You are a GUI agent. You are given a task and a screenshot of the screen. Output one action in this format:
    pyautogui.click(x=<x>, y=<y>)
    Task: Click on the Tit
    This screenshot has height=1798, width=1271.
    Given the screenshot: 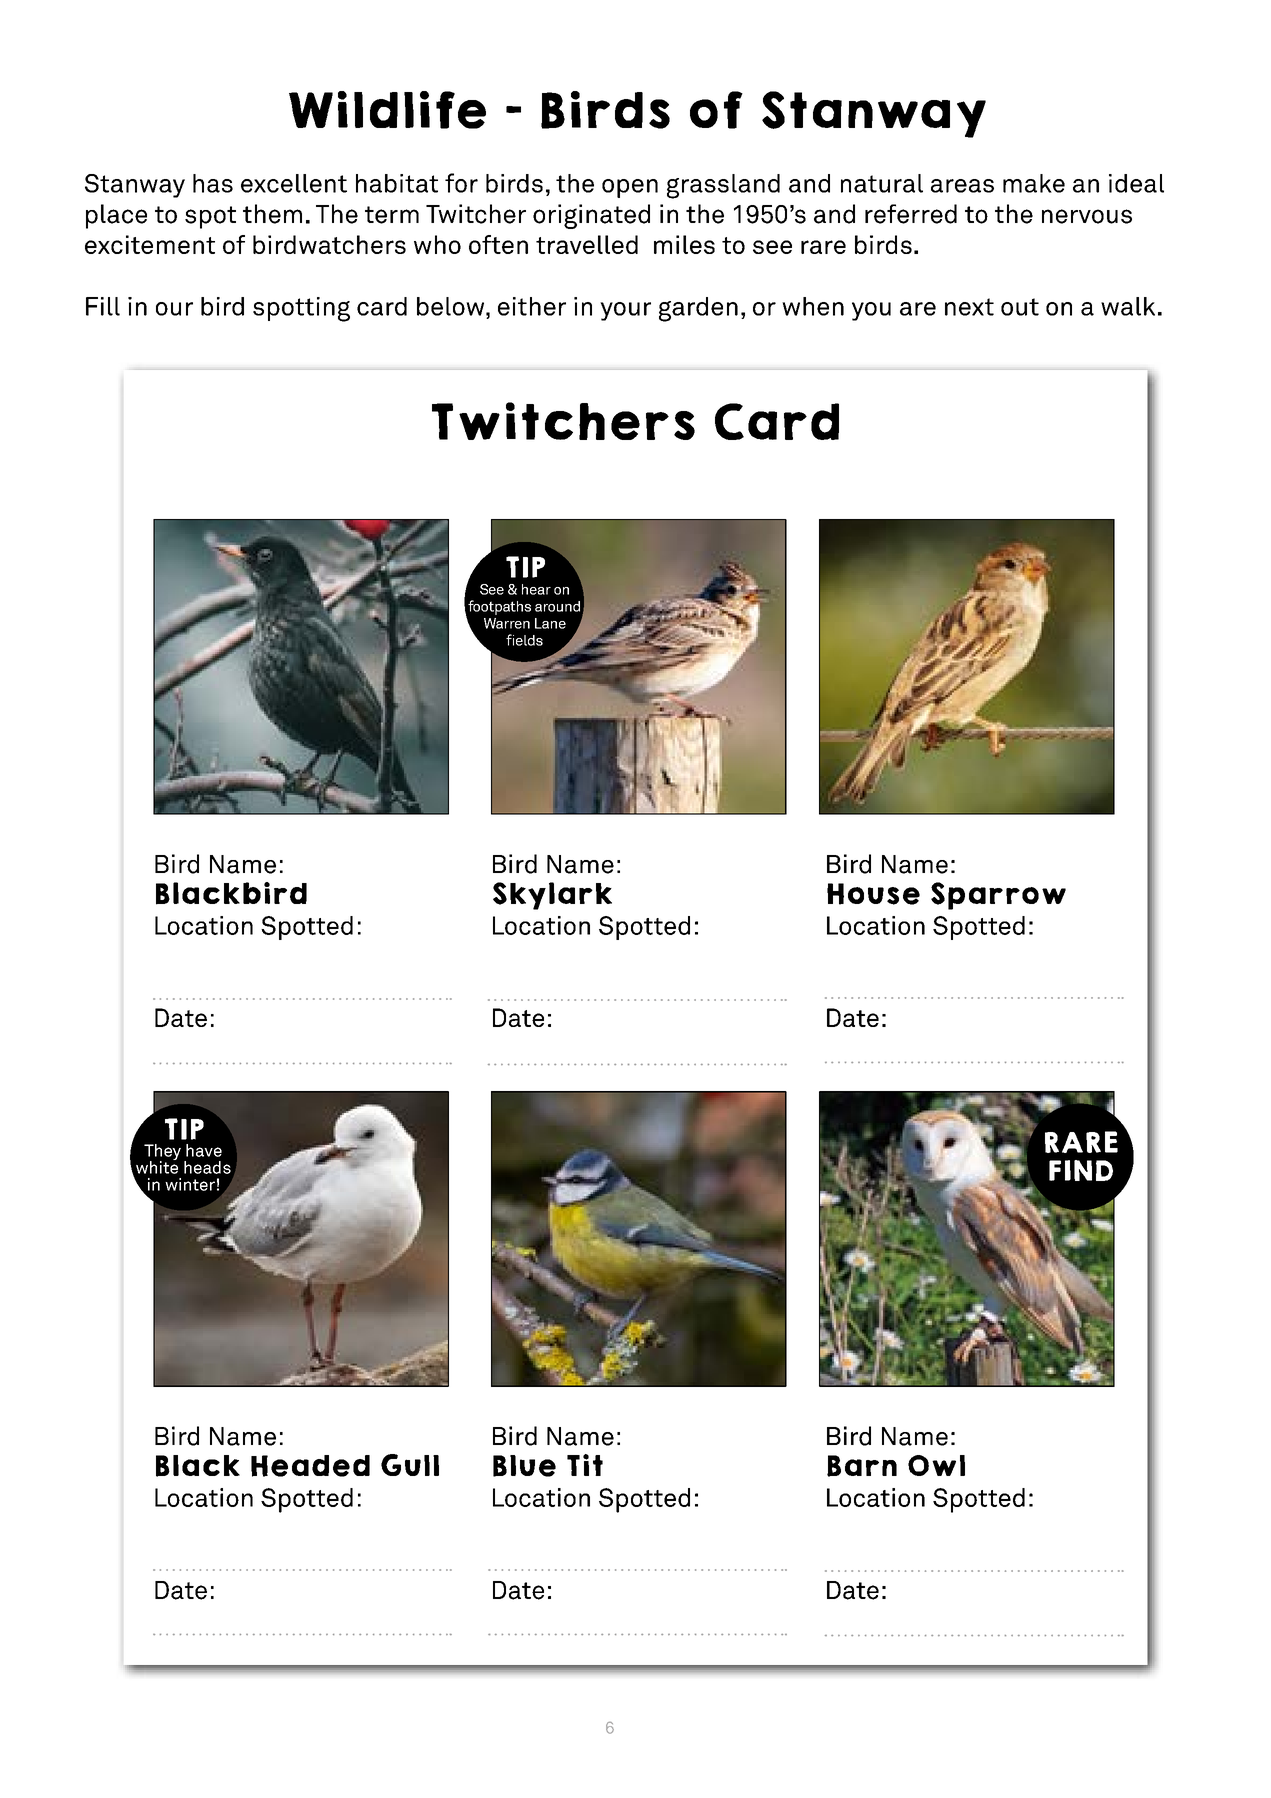 What is the action you would take?
    pyautogui.click(x=585, y=1465)
